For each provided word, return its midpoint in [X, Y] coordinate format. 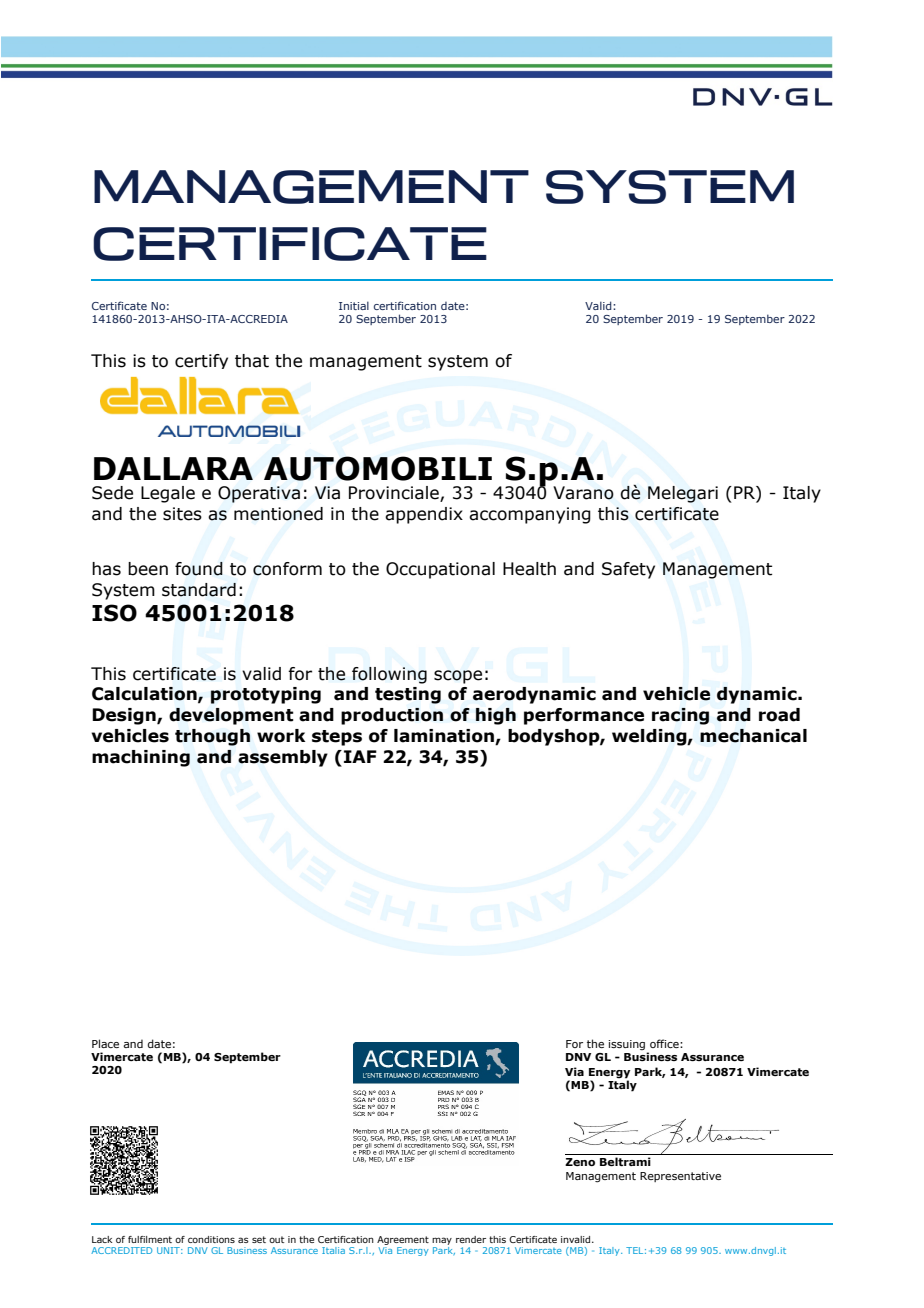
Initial [354, 305]
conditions [211, 1239]
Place [105, 1043]
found [199, 569]
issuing [626, 1045]
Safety [628, 570]
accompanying [530, 515]
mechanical [753, 736]
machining [141, 758]
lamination [445, 737]
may [442, 1241]
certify [201, 361]
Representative [680, 1177]
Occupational [440, 570]
